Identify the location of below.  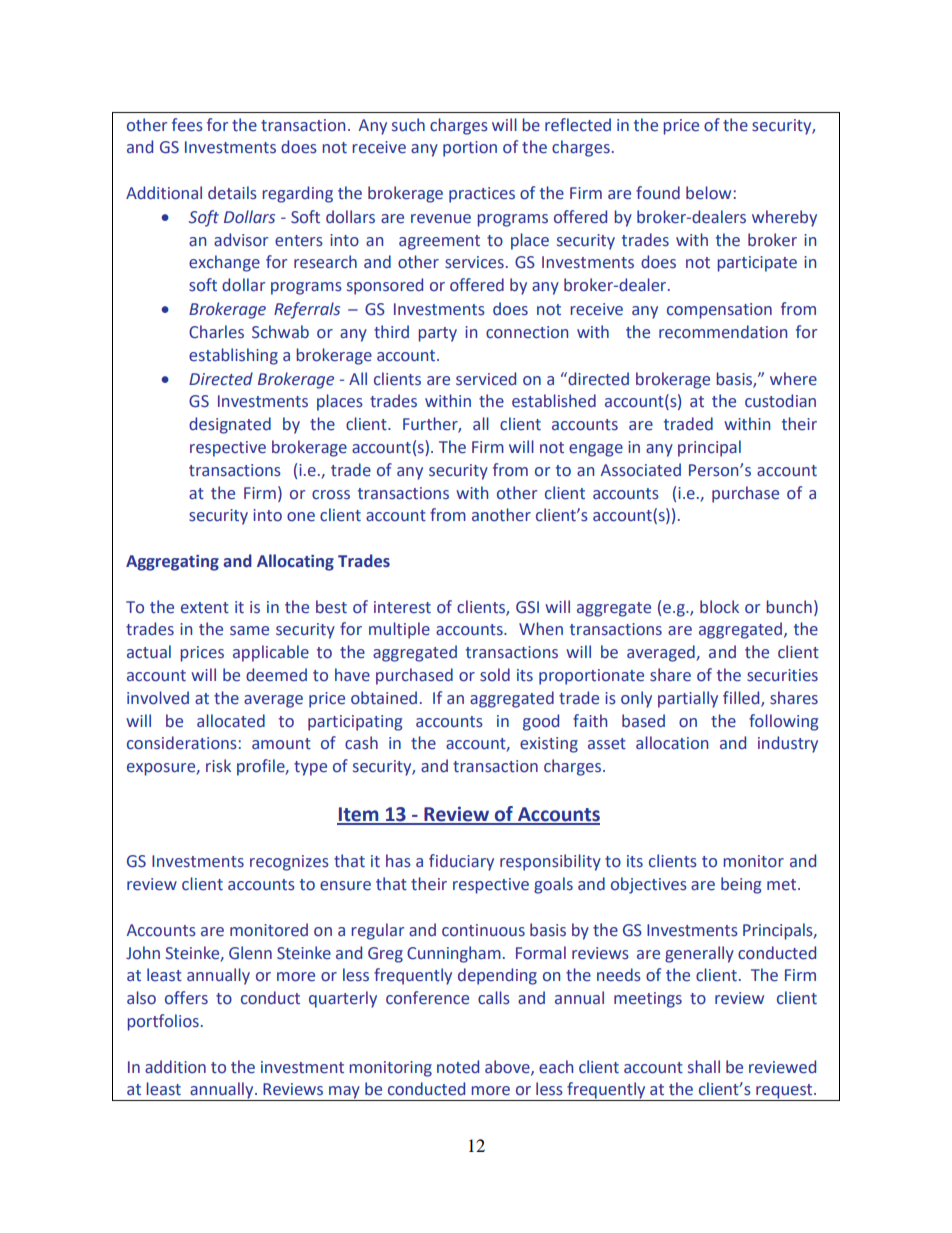
(708, 193).
